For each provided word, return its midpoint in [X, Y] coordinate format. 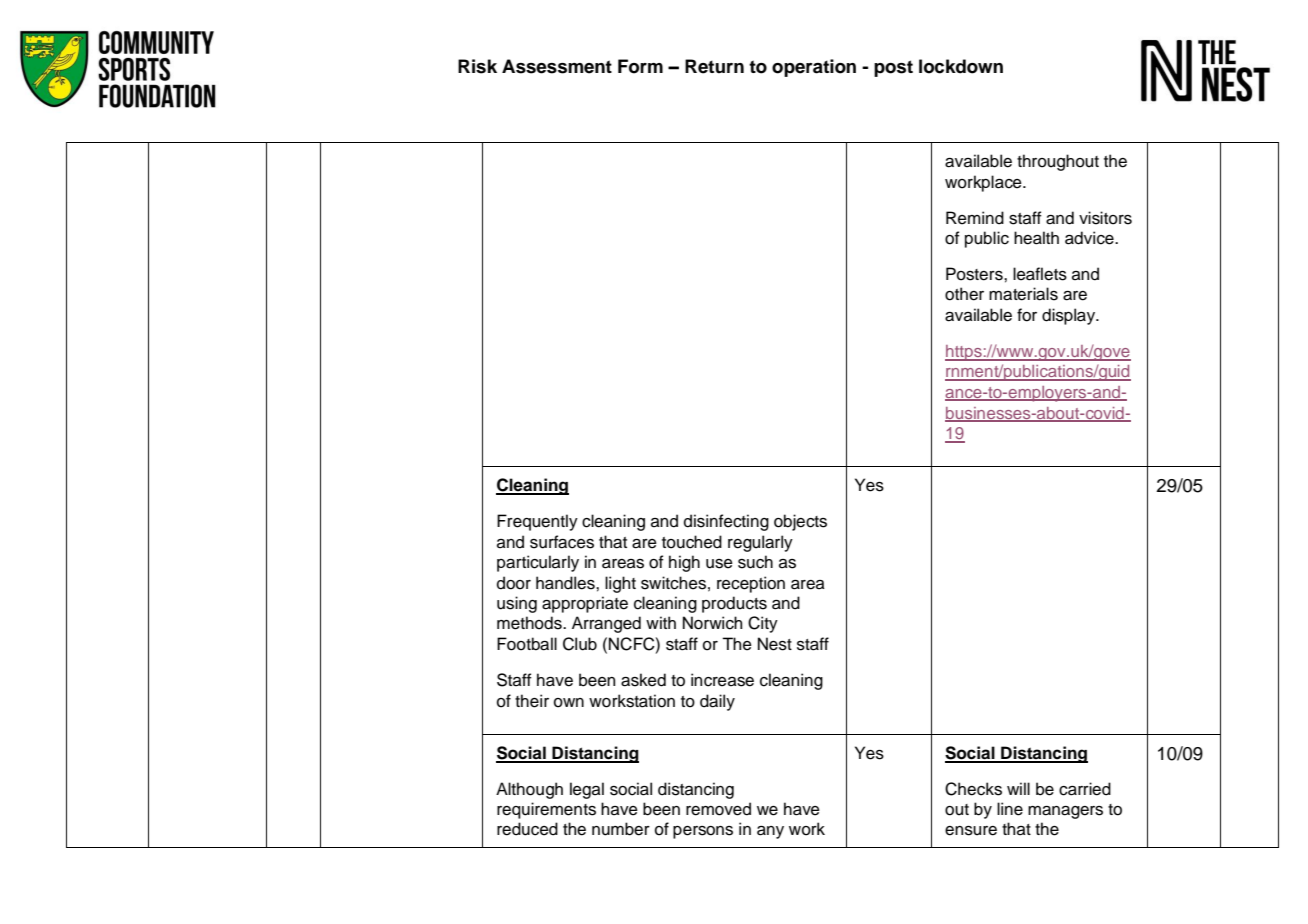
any [770, 832]
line [1010, 809]
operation [814, 68]
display [1070, 316]
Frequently [537, 522]
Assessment [557, 66]
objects [800, 522]
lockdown [961, 66]
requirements [546, 810]
